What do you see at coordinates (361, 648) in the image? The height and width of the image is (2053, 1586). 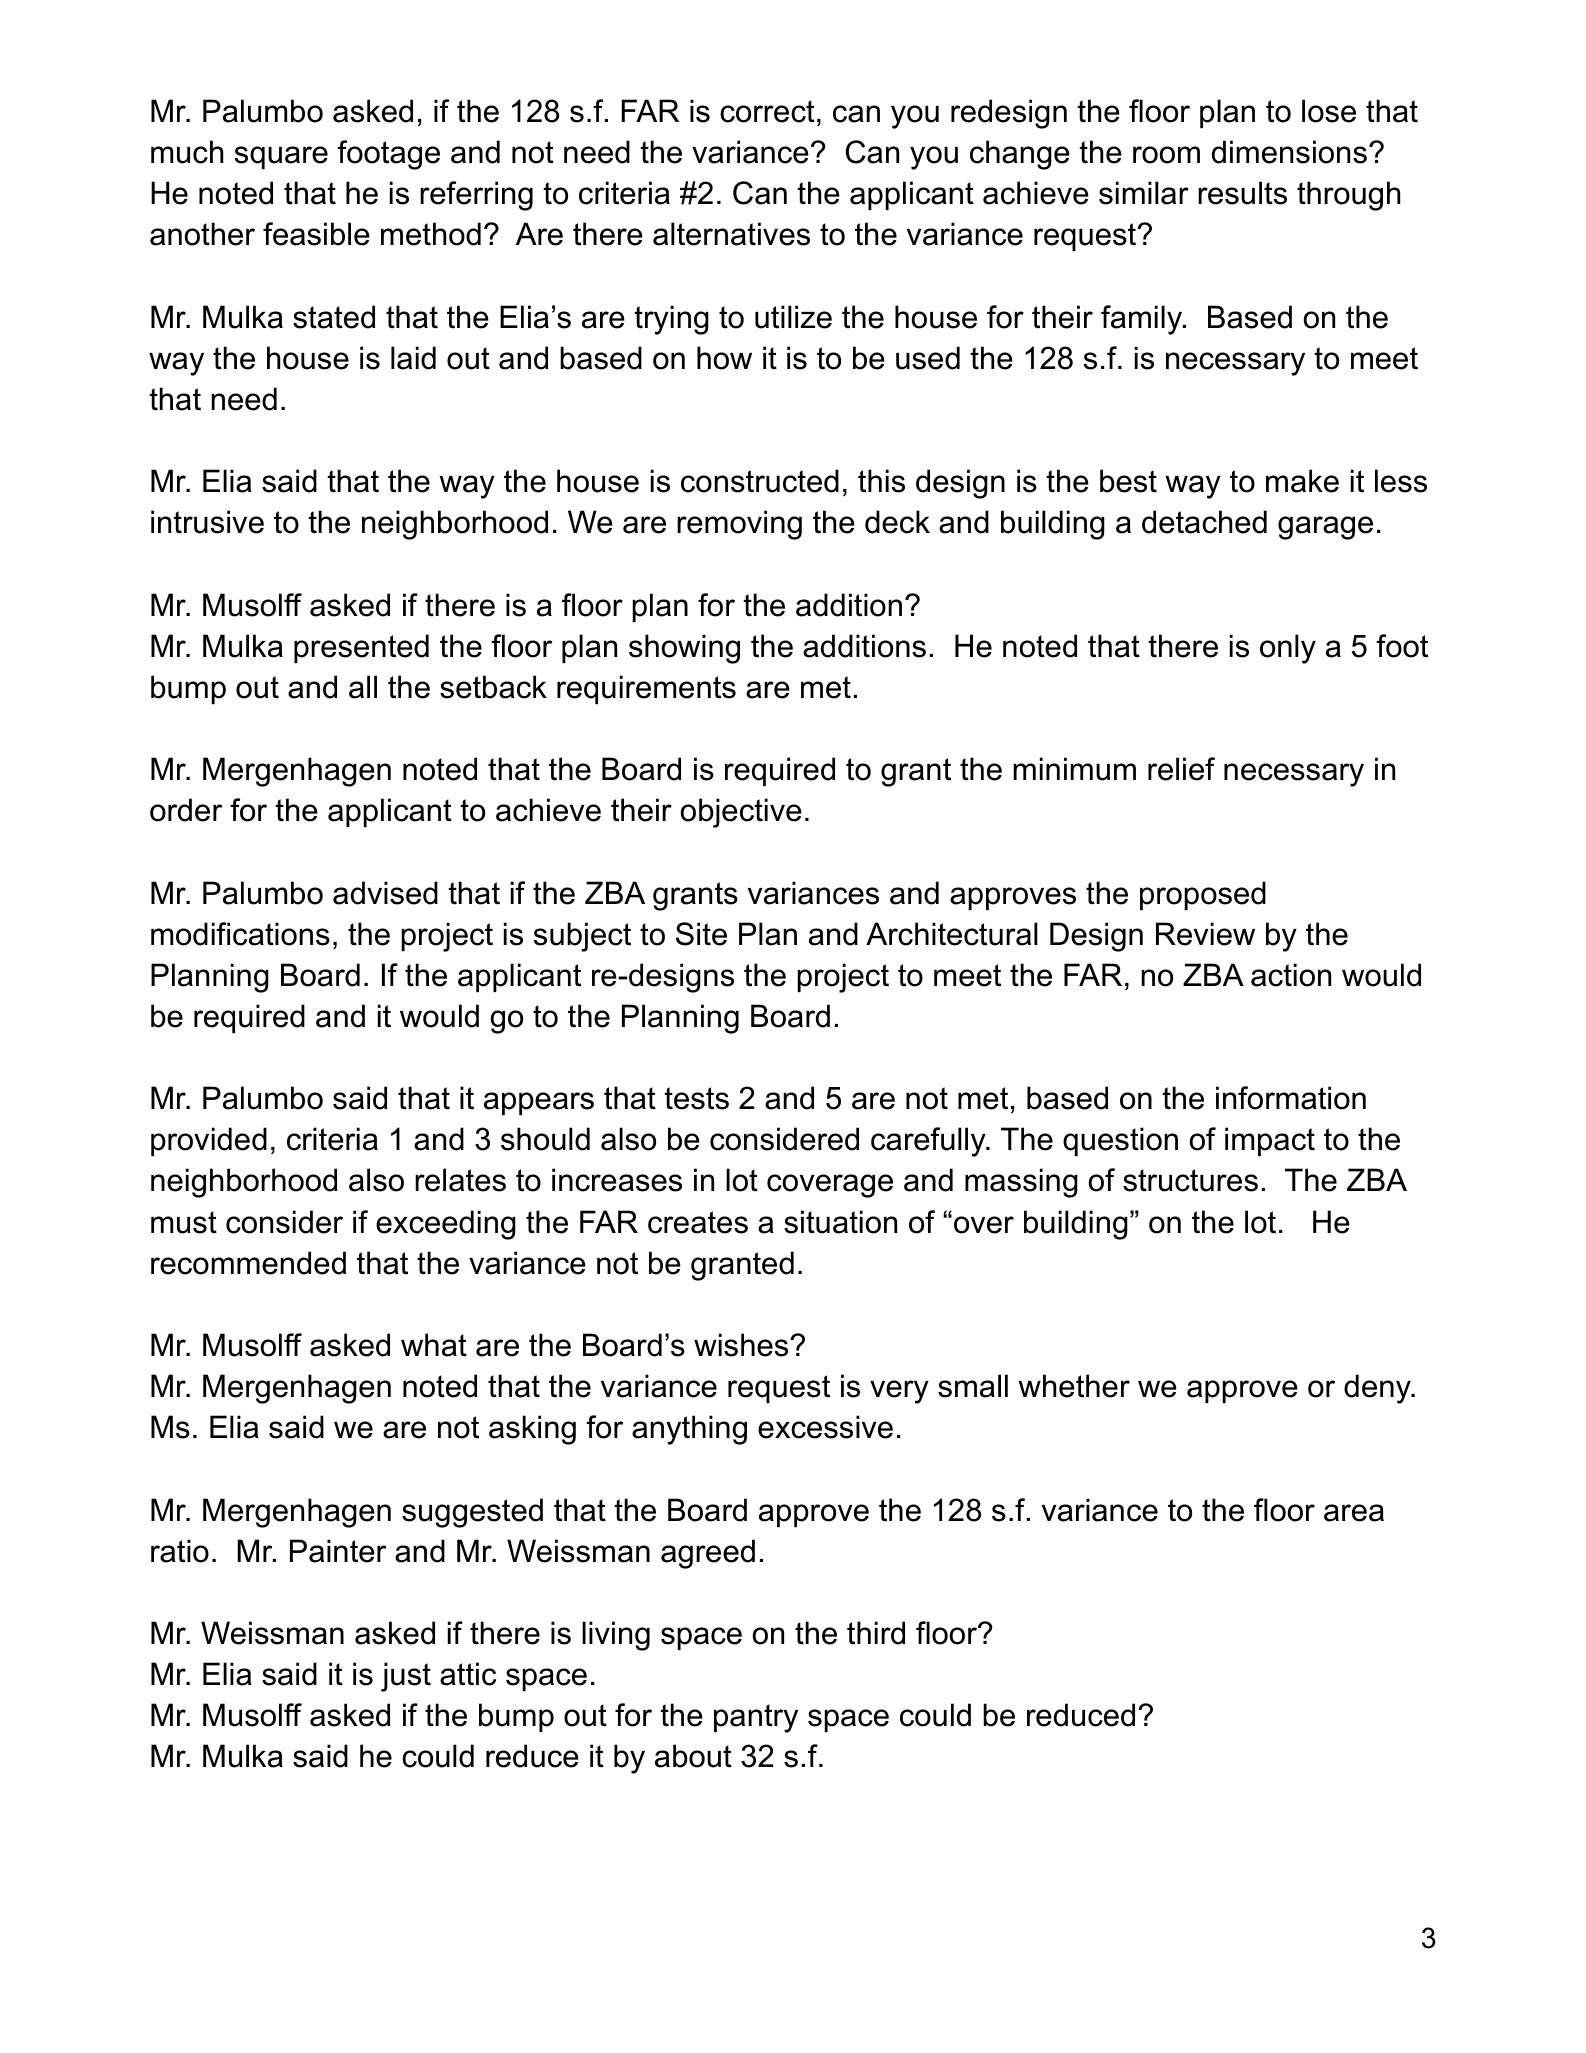 I see `presented` at bounding box center [361, 648].
